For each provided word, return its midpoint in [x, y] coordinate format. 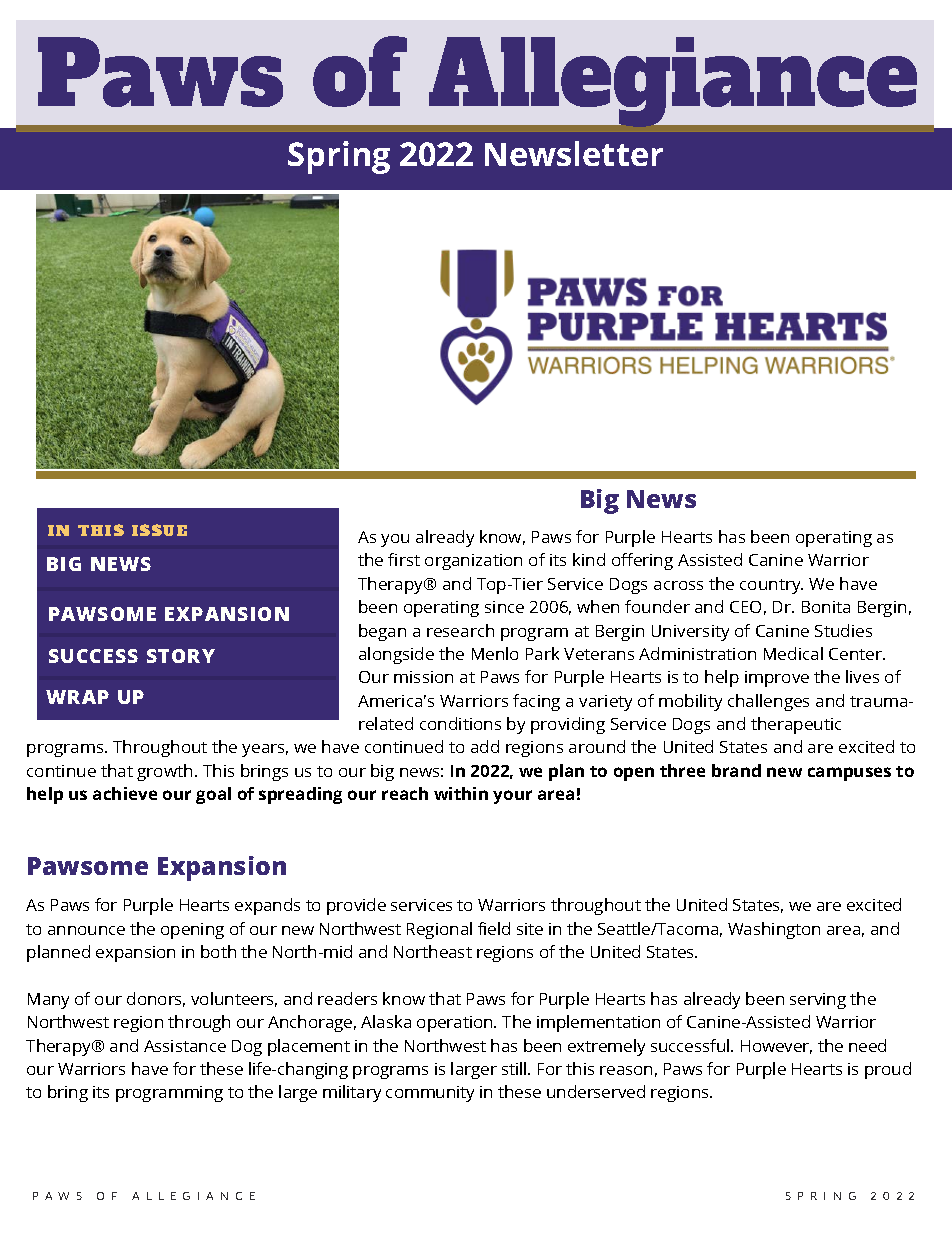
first [404, 559]
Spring [339, 157]
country [771, 586]
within [461, 793]
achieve [125, 793]
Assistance [185, 1046]
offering [642, 561]
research [460, 630]
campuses [849, 774]
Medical [793, 653]
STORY [181, 656]
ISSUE [159, 530]
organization [473, 562]
